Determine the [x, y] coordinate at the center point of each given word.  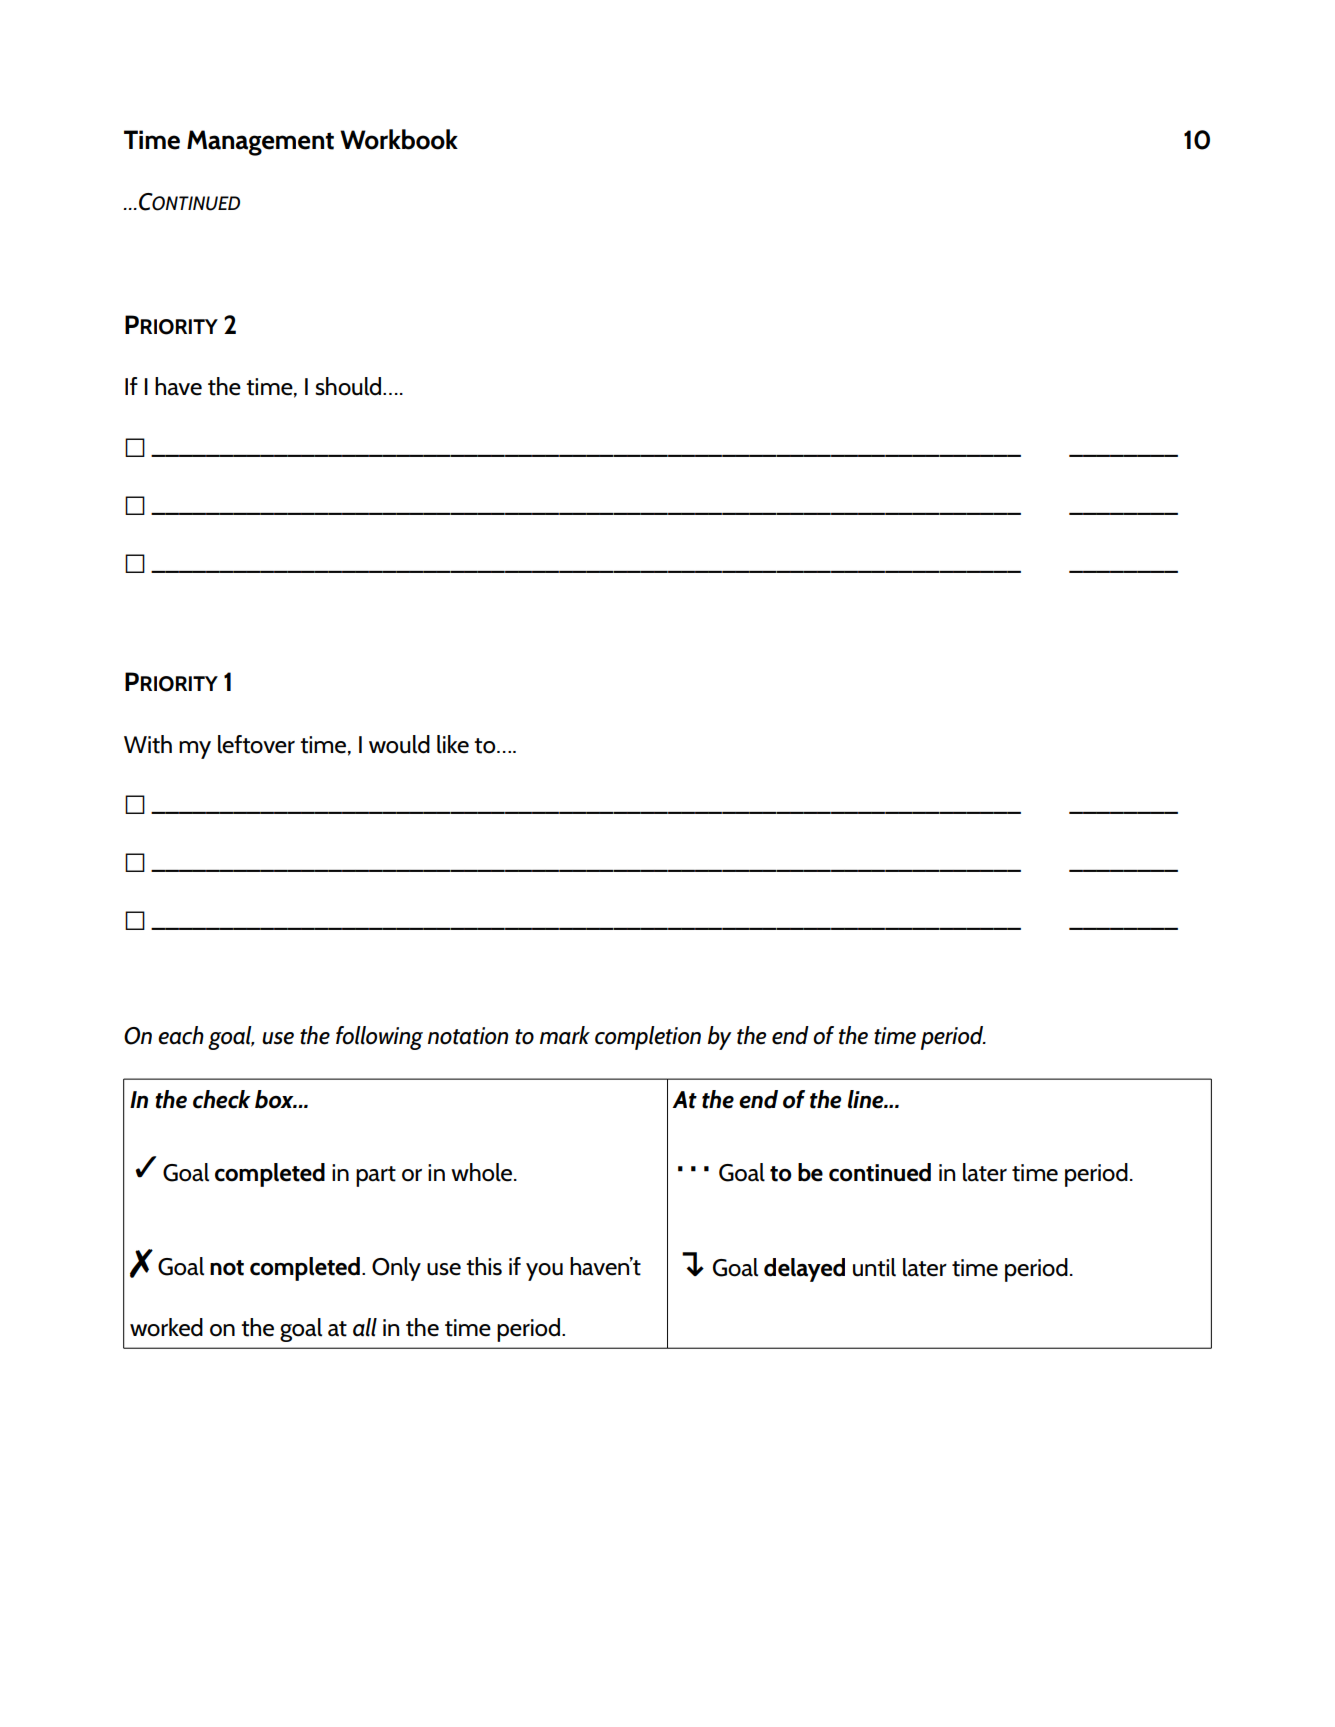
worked [166, 1327]
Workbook [399, 139]
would [399, 744]
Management [260, 143]
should [348, 386]
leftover [256, 744]
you [544, 1272]
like [453, 744]
